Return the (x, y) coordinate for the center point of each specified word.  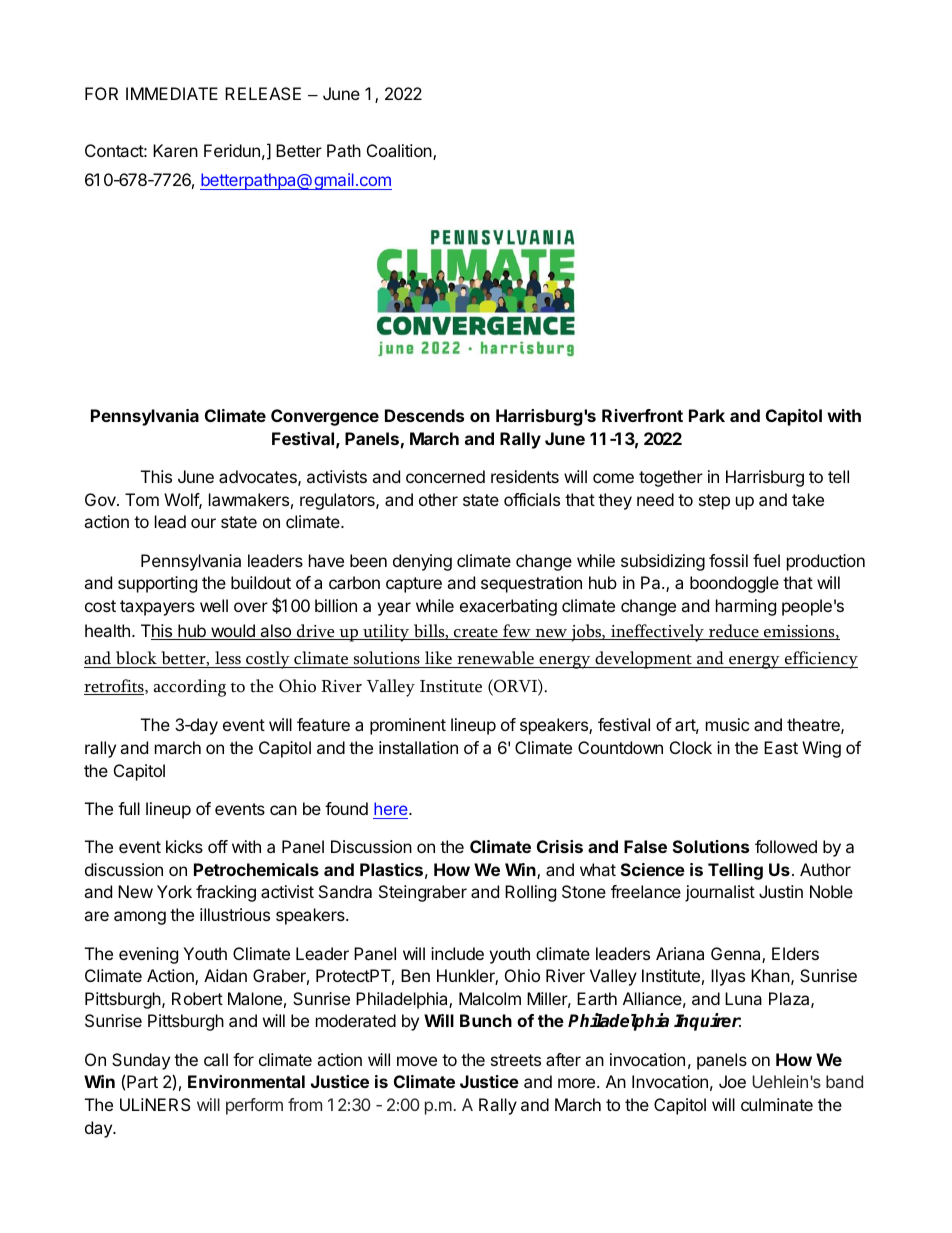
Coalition (400, 152)
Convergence (325, 417)
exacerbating (508, 607)
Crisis (560, 846)
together (671, 478)
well (214, 605)
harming (746, 607)
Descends (424, 415)
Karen (175, 150)
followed (786, 846)
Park (707, 415)
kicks (184, 846)
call (216, 1059)
